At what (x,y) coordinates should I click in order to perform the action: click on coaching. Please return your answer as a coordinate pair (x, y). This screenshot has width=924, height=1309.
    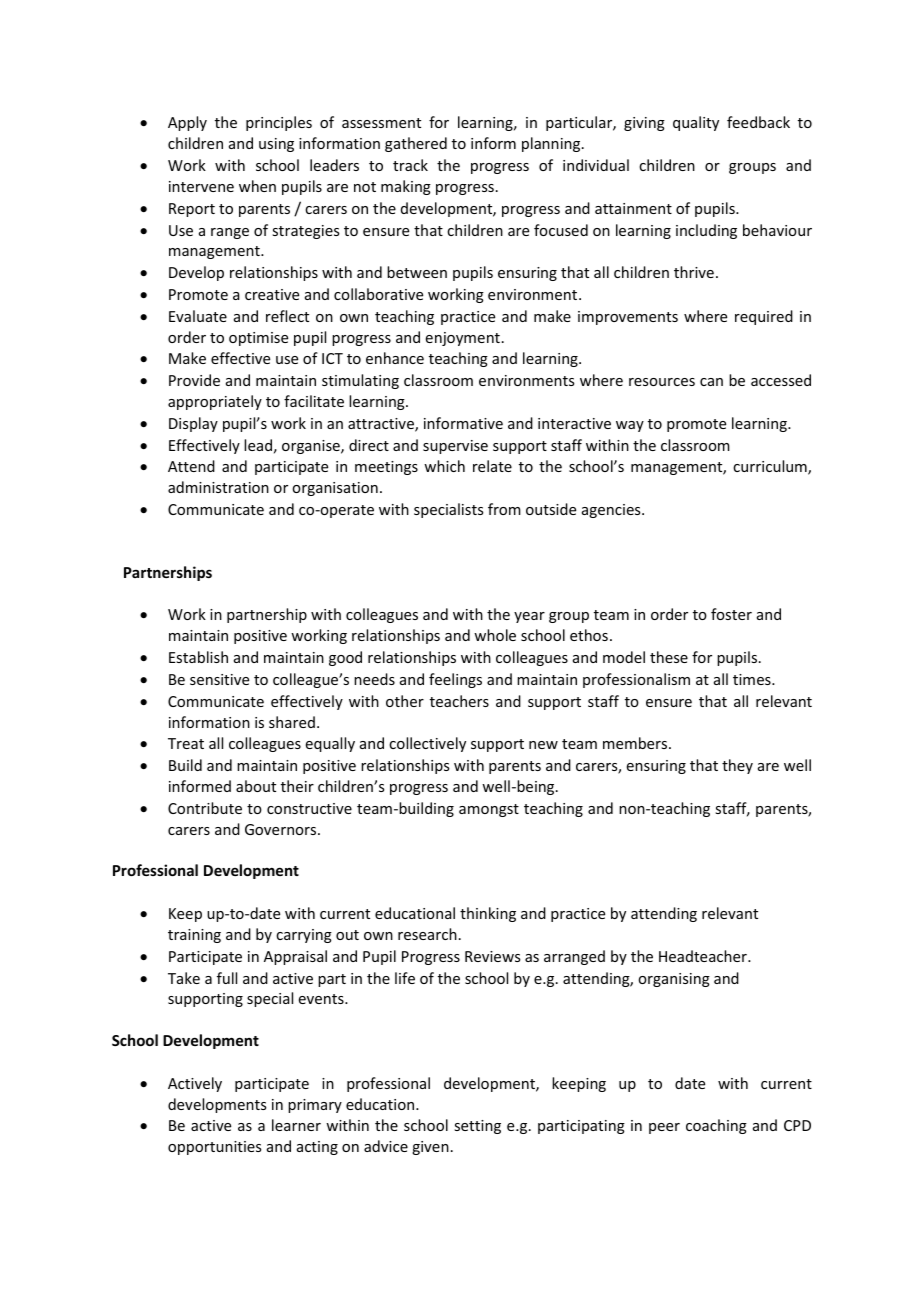
    Looking at the image, I should click on (716, 1126).
